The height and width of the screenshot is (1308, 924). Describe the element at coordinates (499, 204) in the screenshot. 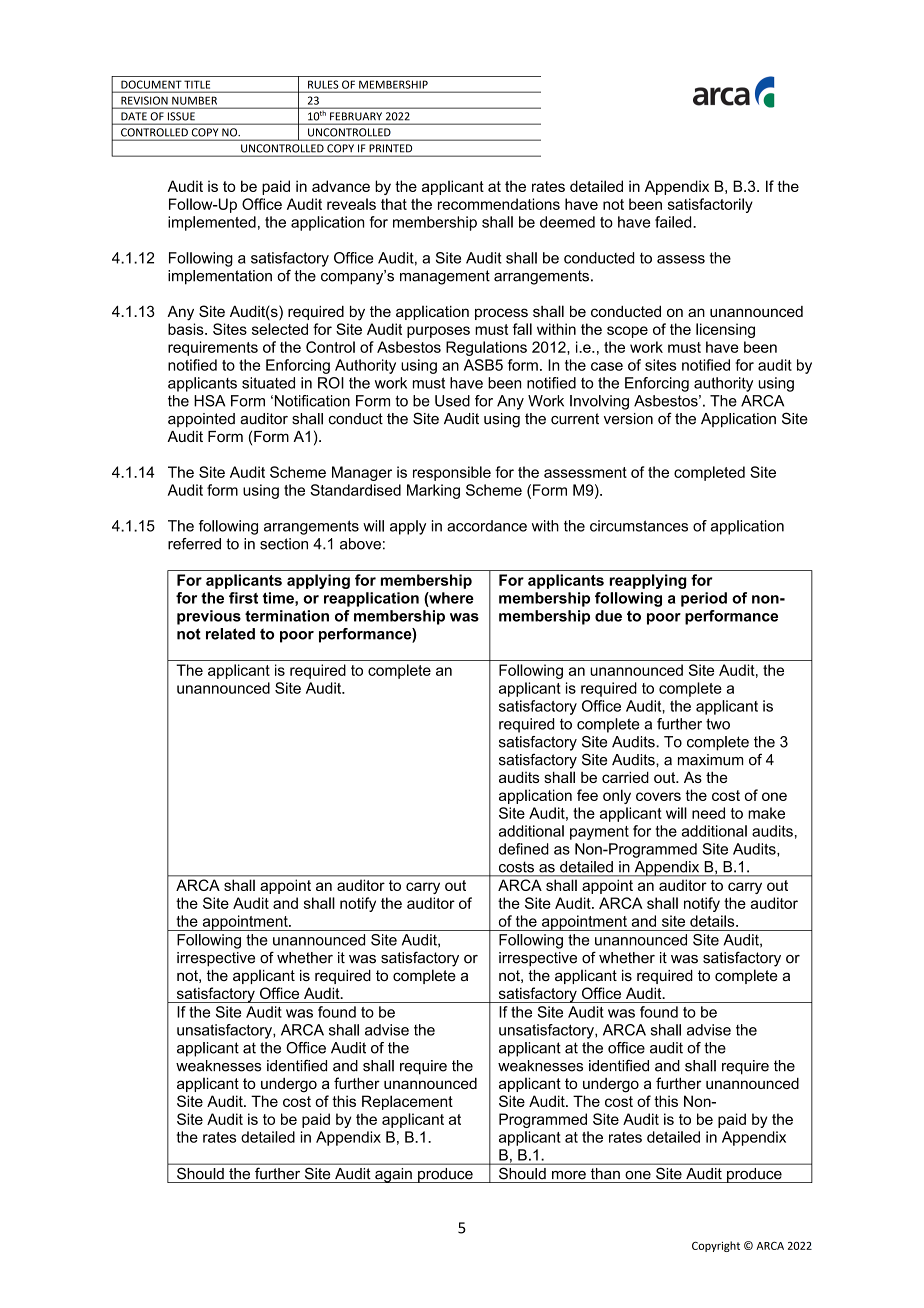

I see `recommendations` at that location.
